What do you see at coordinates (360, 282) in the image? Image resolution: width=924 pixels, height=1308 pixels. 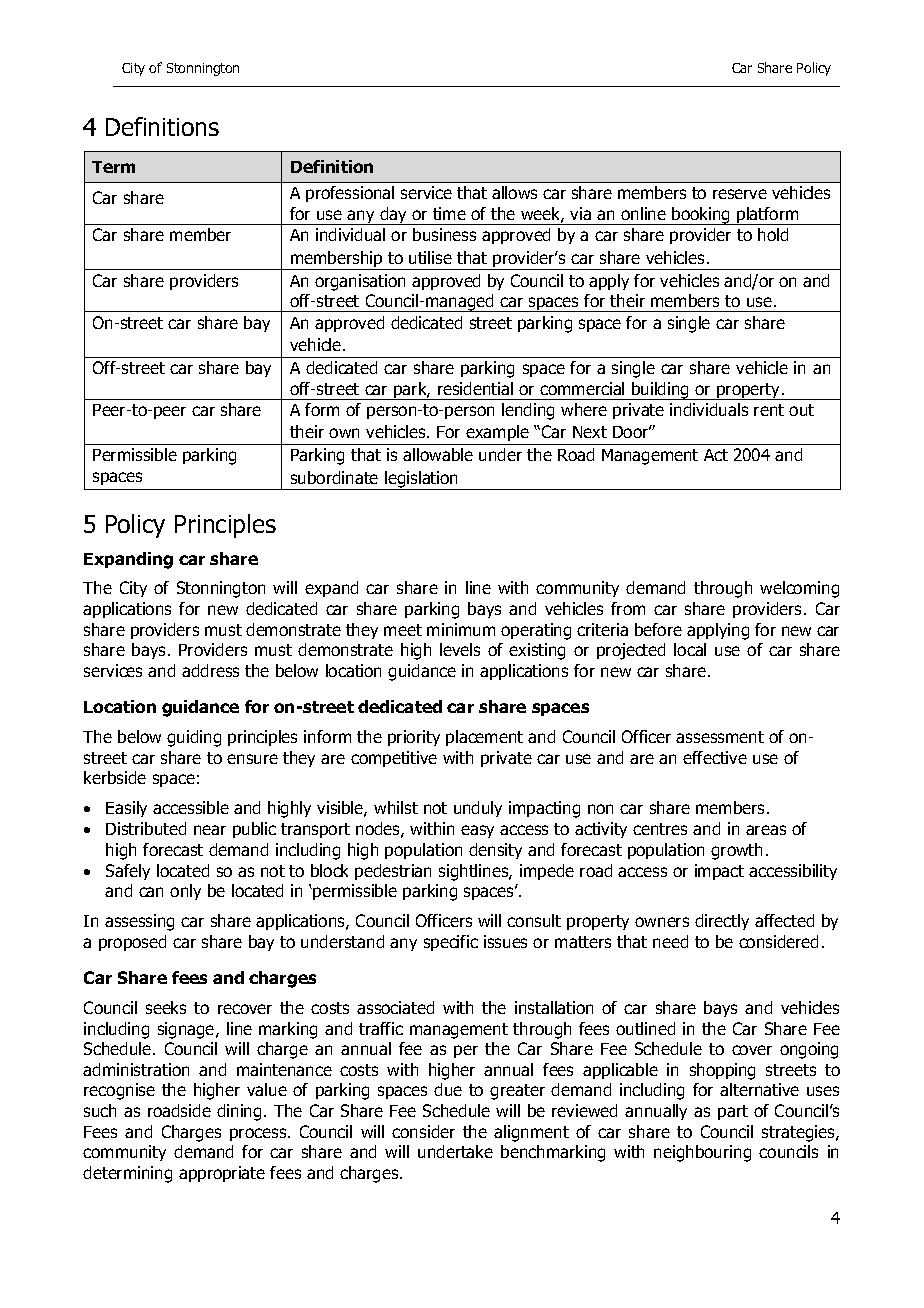 I see `organisation` at bounding box center [360, 282].
